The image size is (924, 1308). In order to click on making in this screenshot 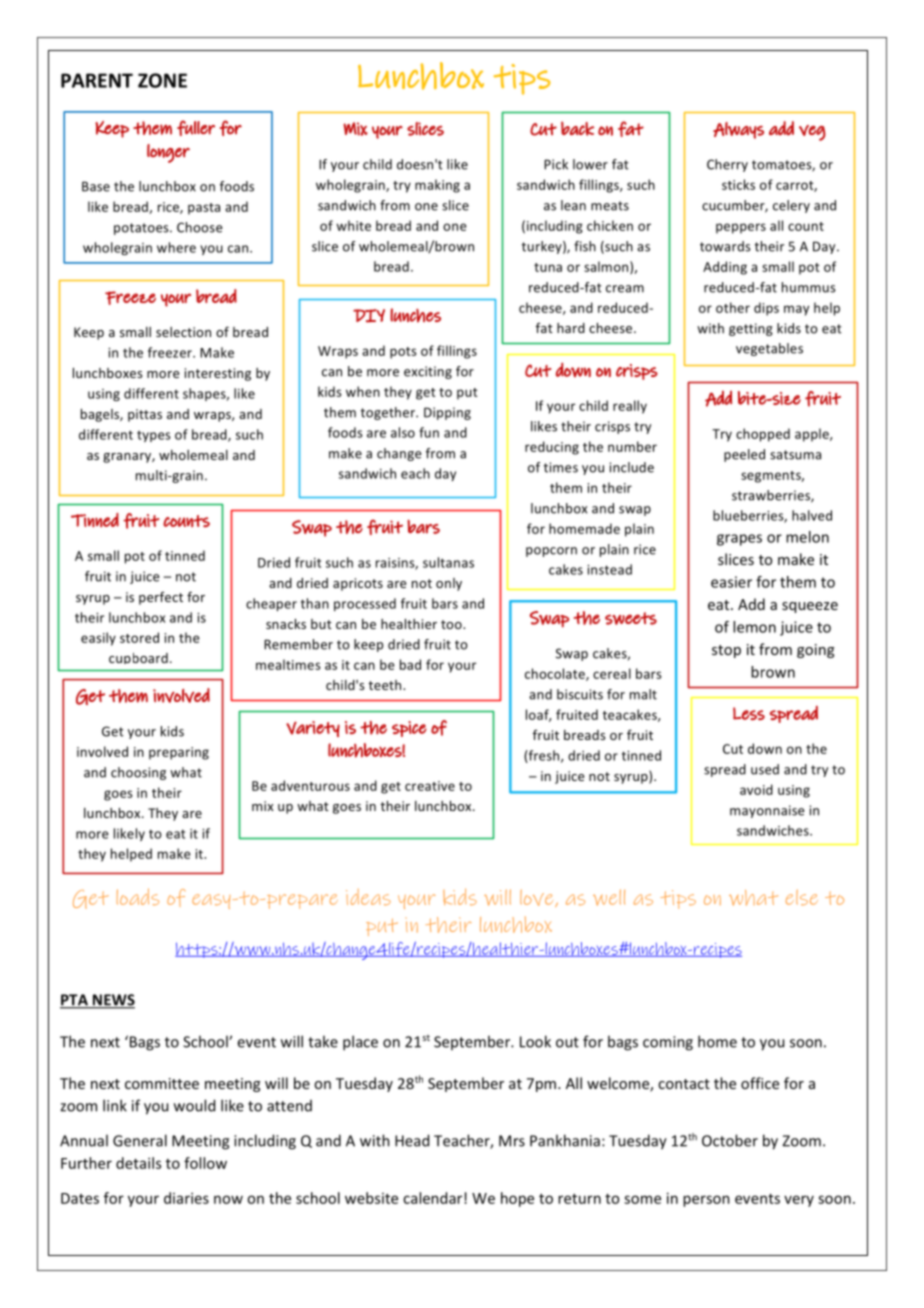, I will do `click(437, 186)`.
